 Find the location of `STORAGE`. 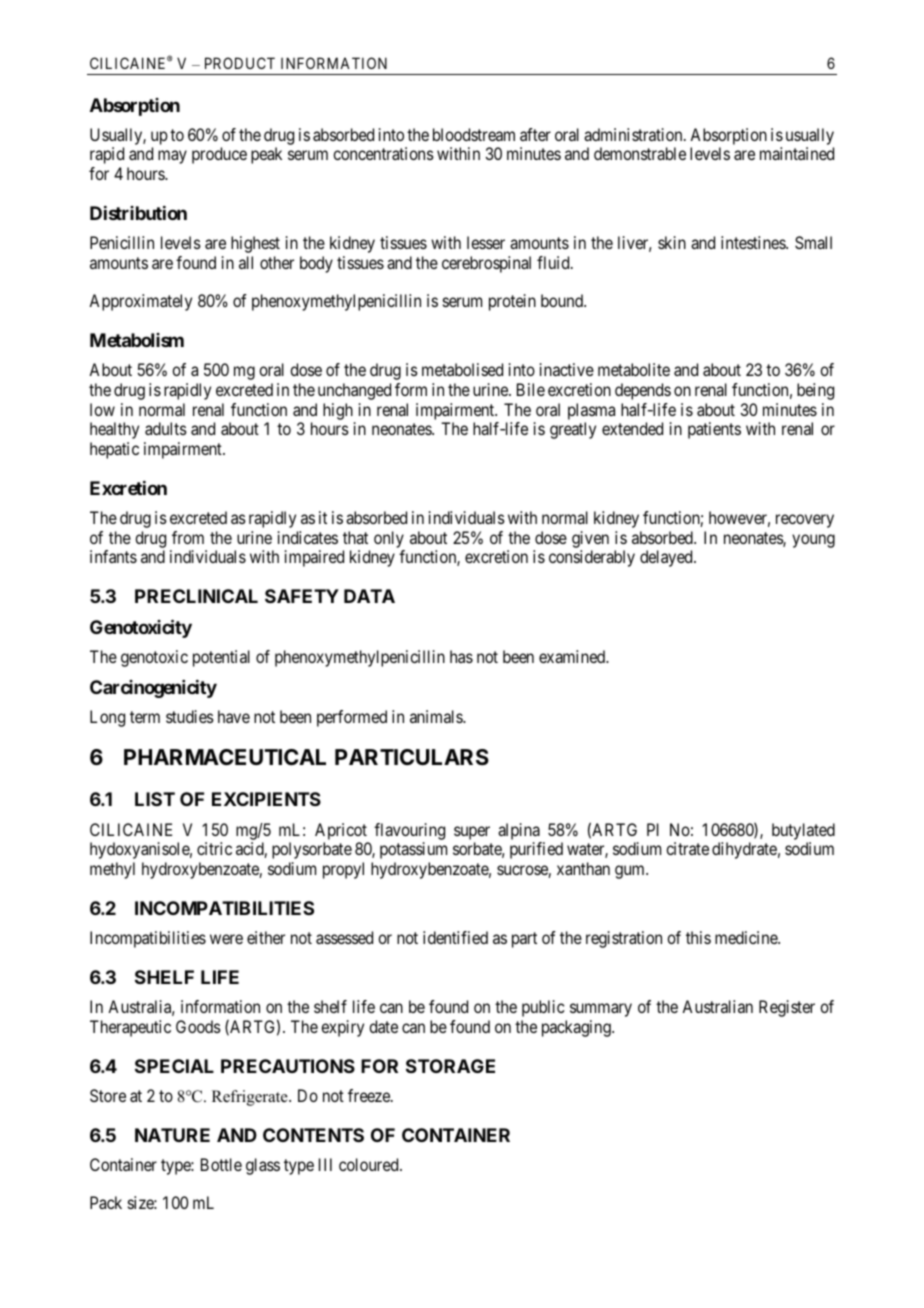

STORAGE is located at coordinates (450, 1066).
